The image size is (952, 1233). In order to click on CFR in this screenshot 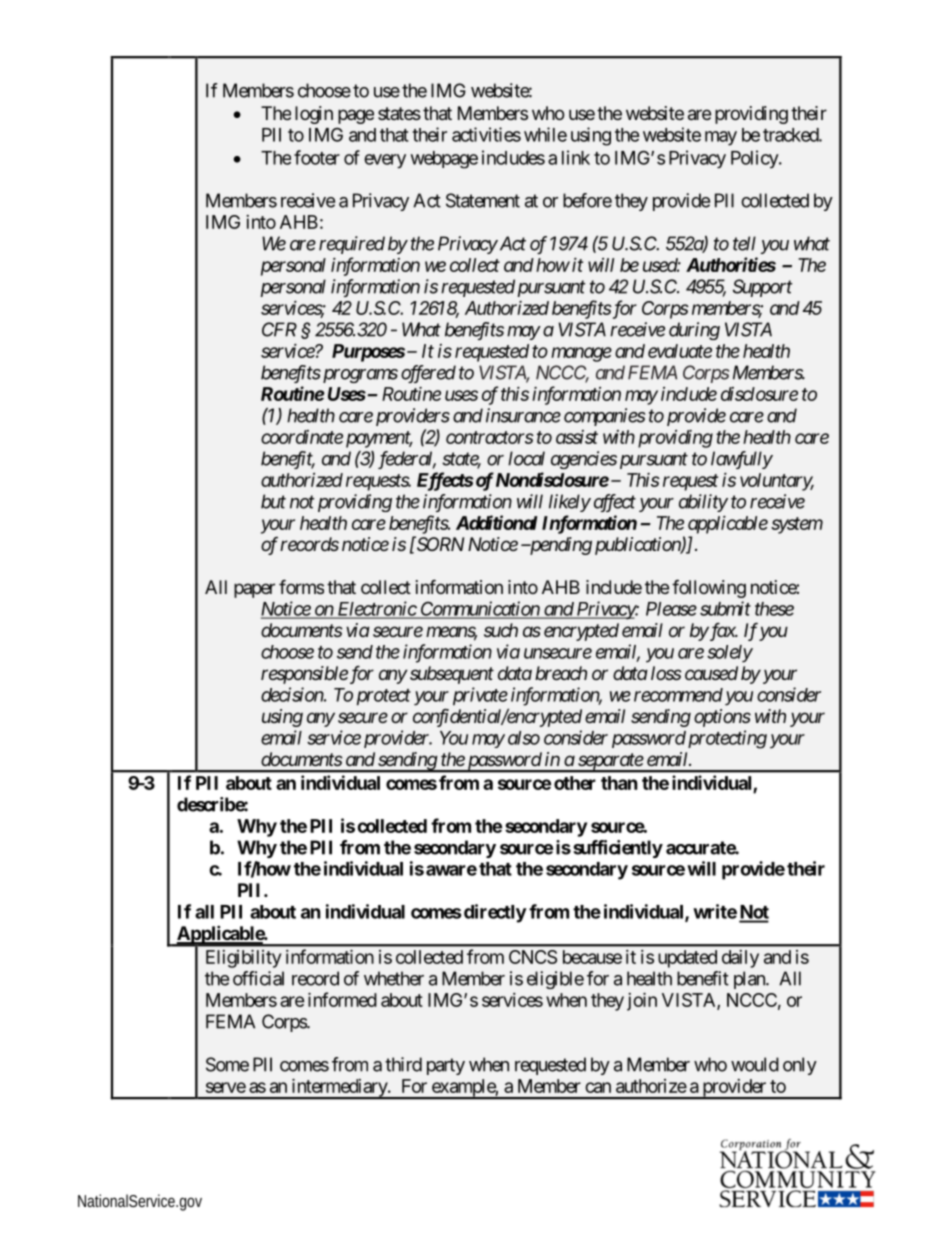, I will do `click(279, 329)`.
